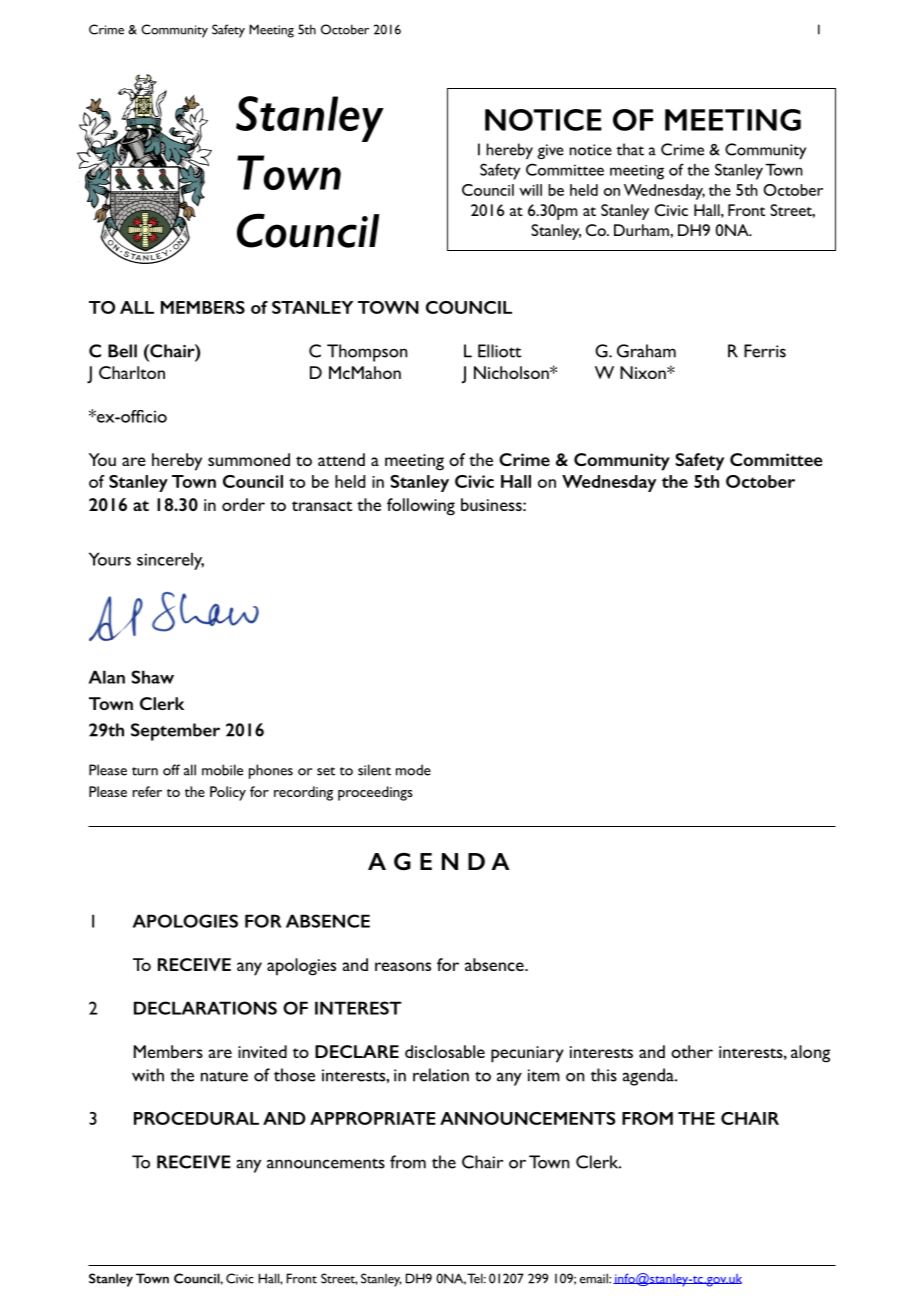 The width and height of the image is (924, 1308). What do you see at coordinates (228, 793) in the image?
I see `Policy` at bounding box center [228, 793].
